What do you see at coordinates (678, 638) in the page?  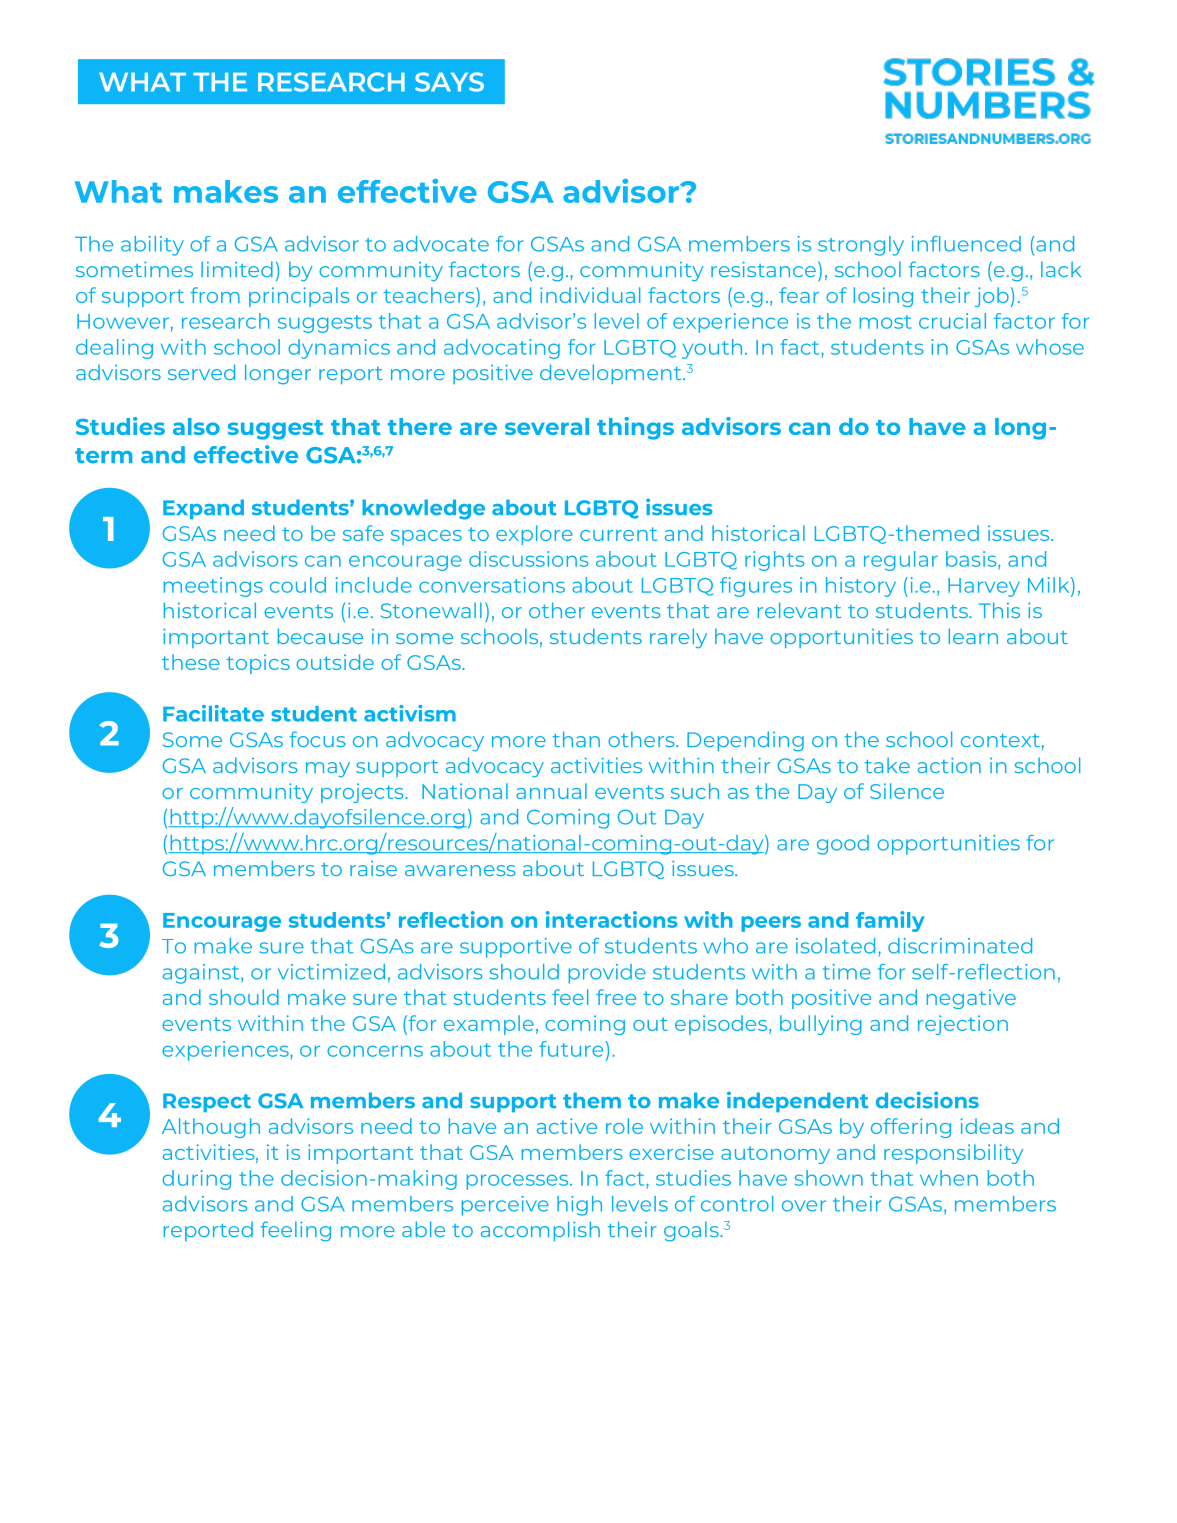 I see `rarely` at bounding box center [678, 638].
